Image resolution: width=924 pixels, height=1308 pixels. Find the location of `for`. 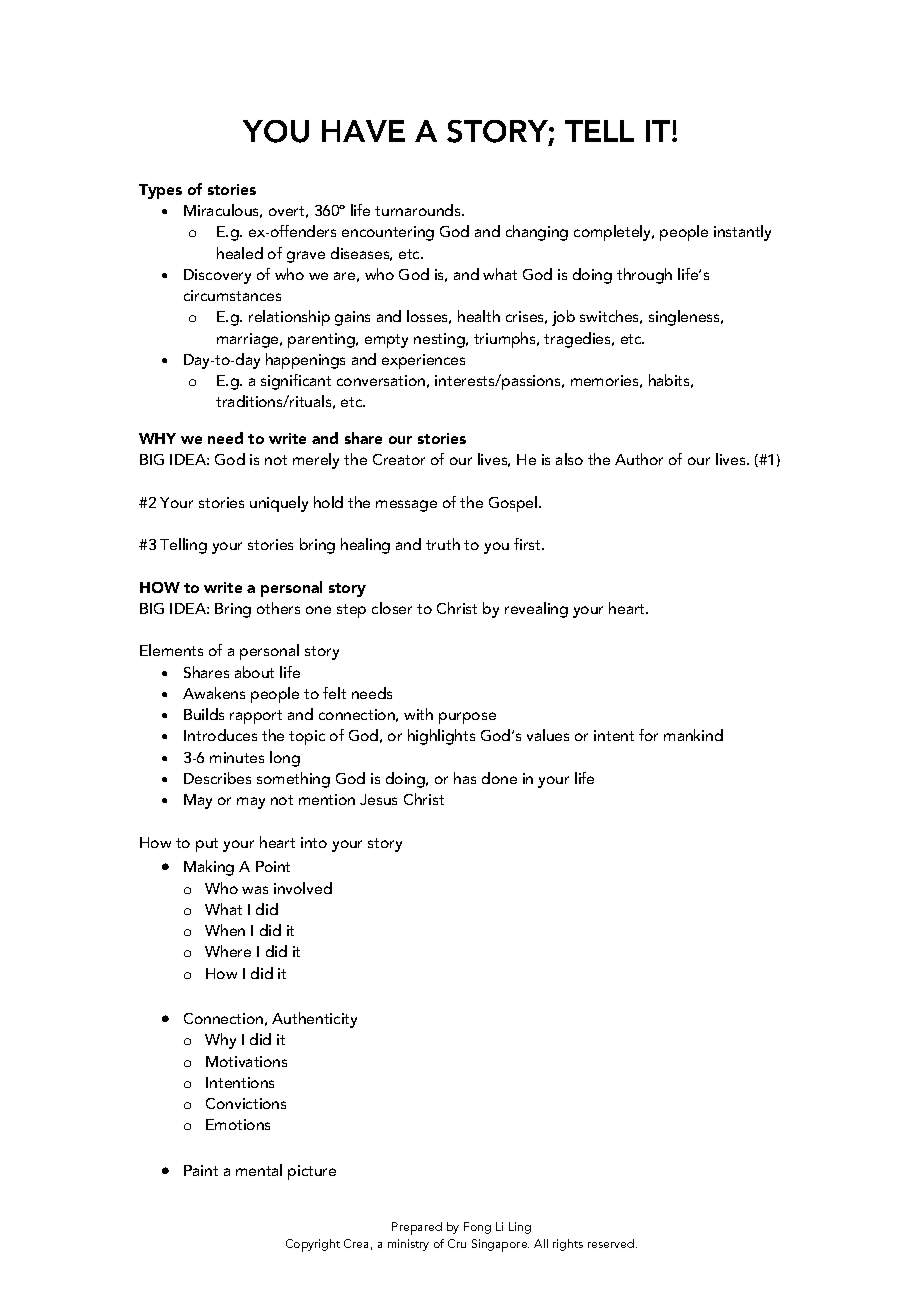

for is located at coordinates (648, 735).
